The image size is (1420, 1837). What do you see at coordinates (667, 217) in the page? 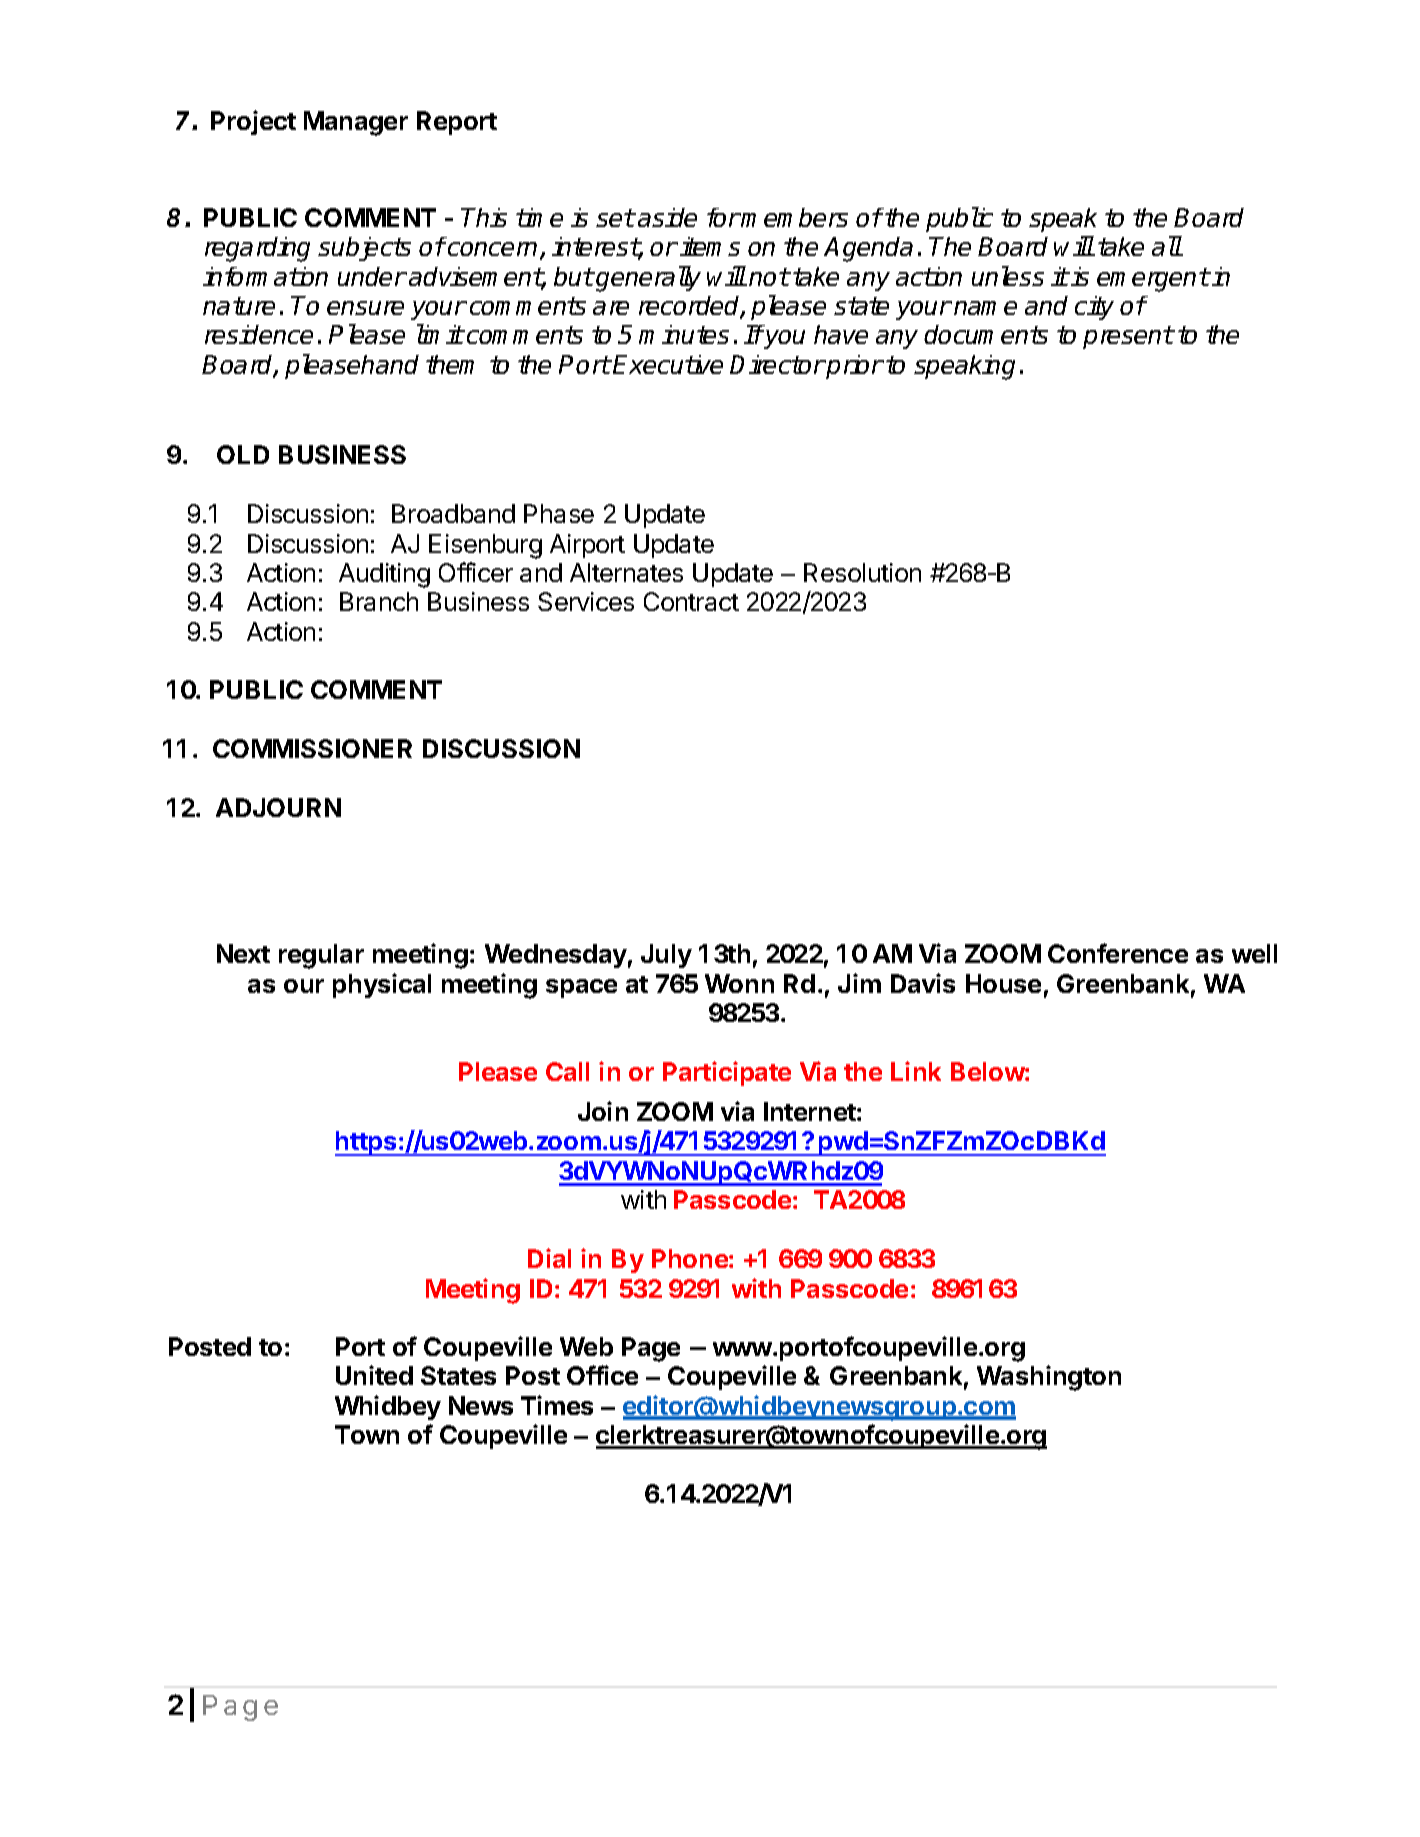
I see `aside` at bounding box center [667, 217].
